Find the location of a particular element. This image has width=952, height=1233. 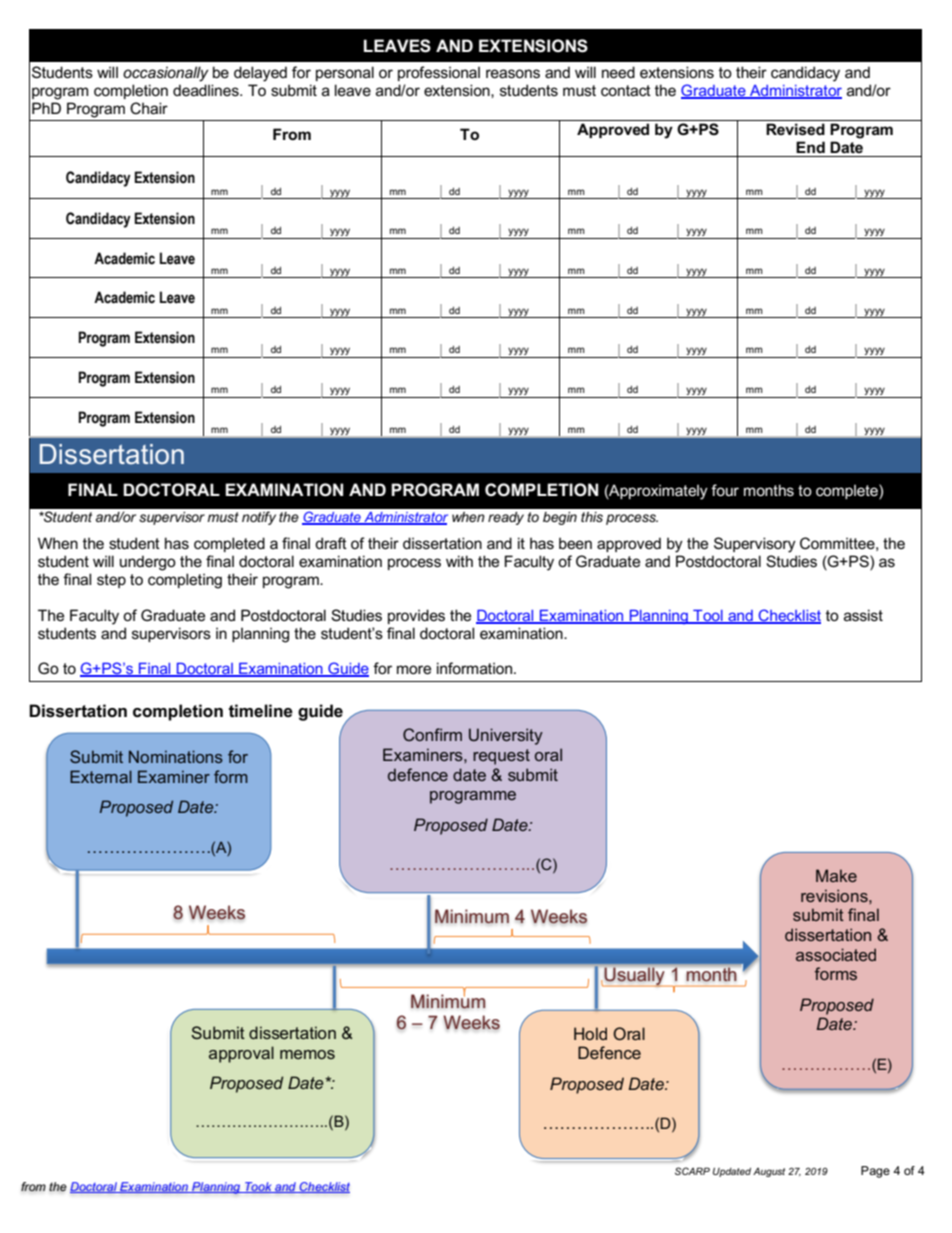

Took is located at coordinates (258, 1187).
